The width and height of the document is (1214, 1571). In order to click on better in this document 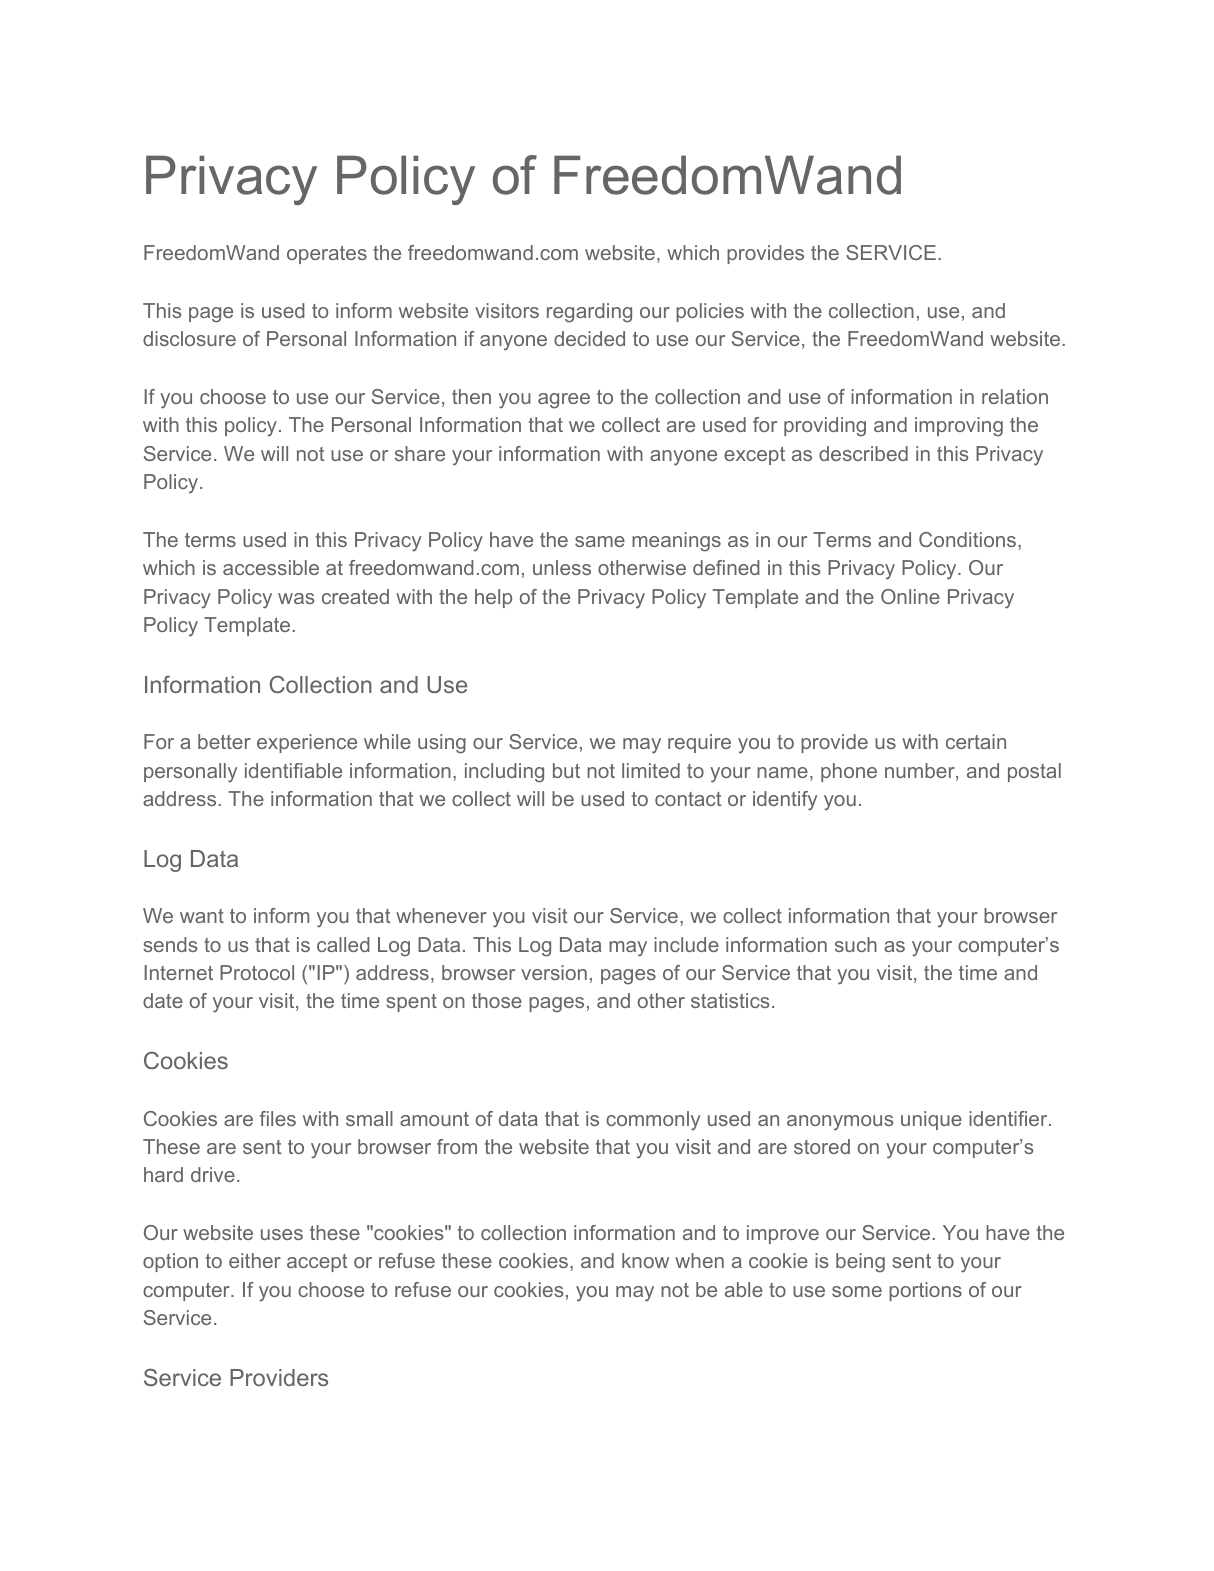, I will do `click(224, 741)`.
